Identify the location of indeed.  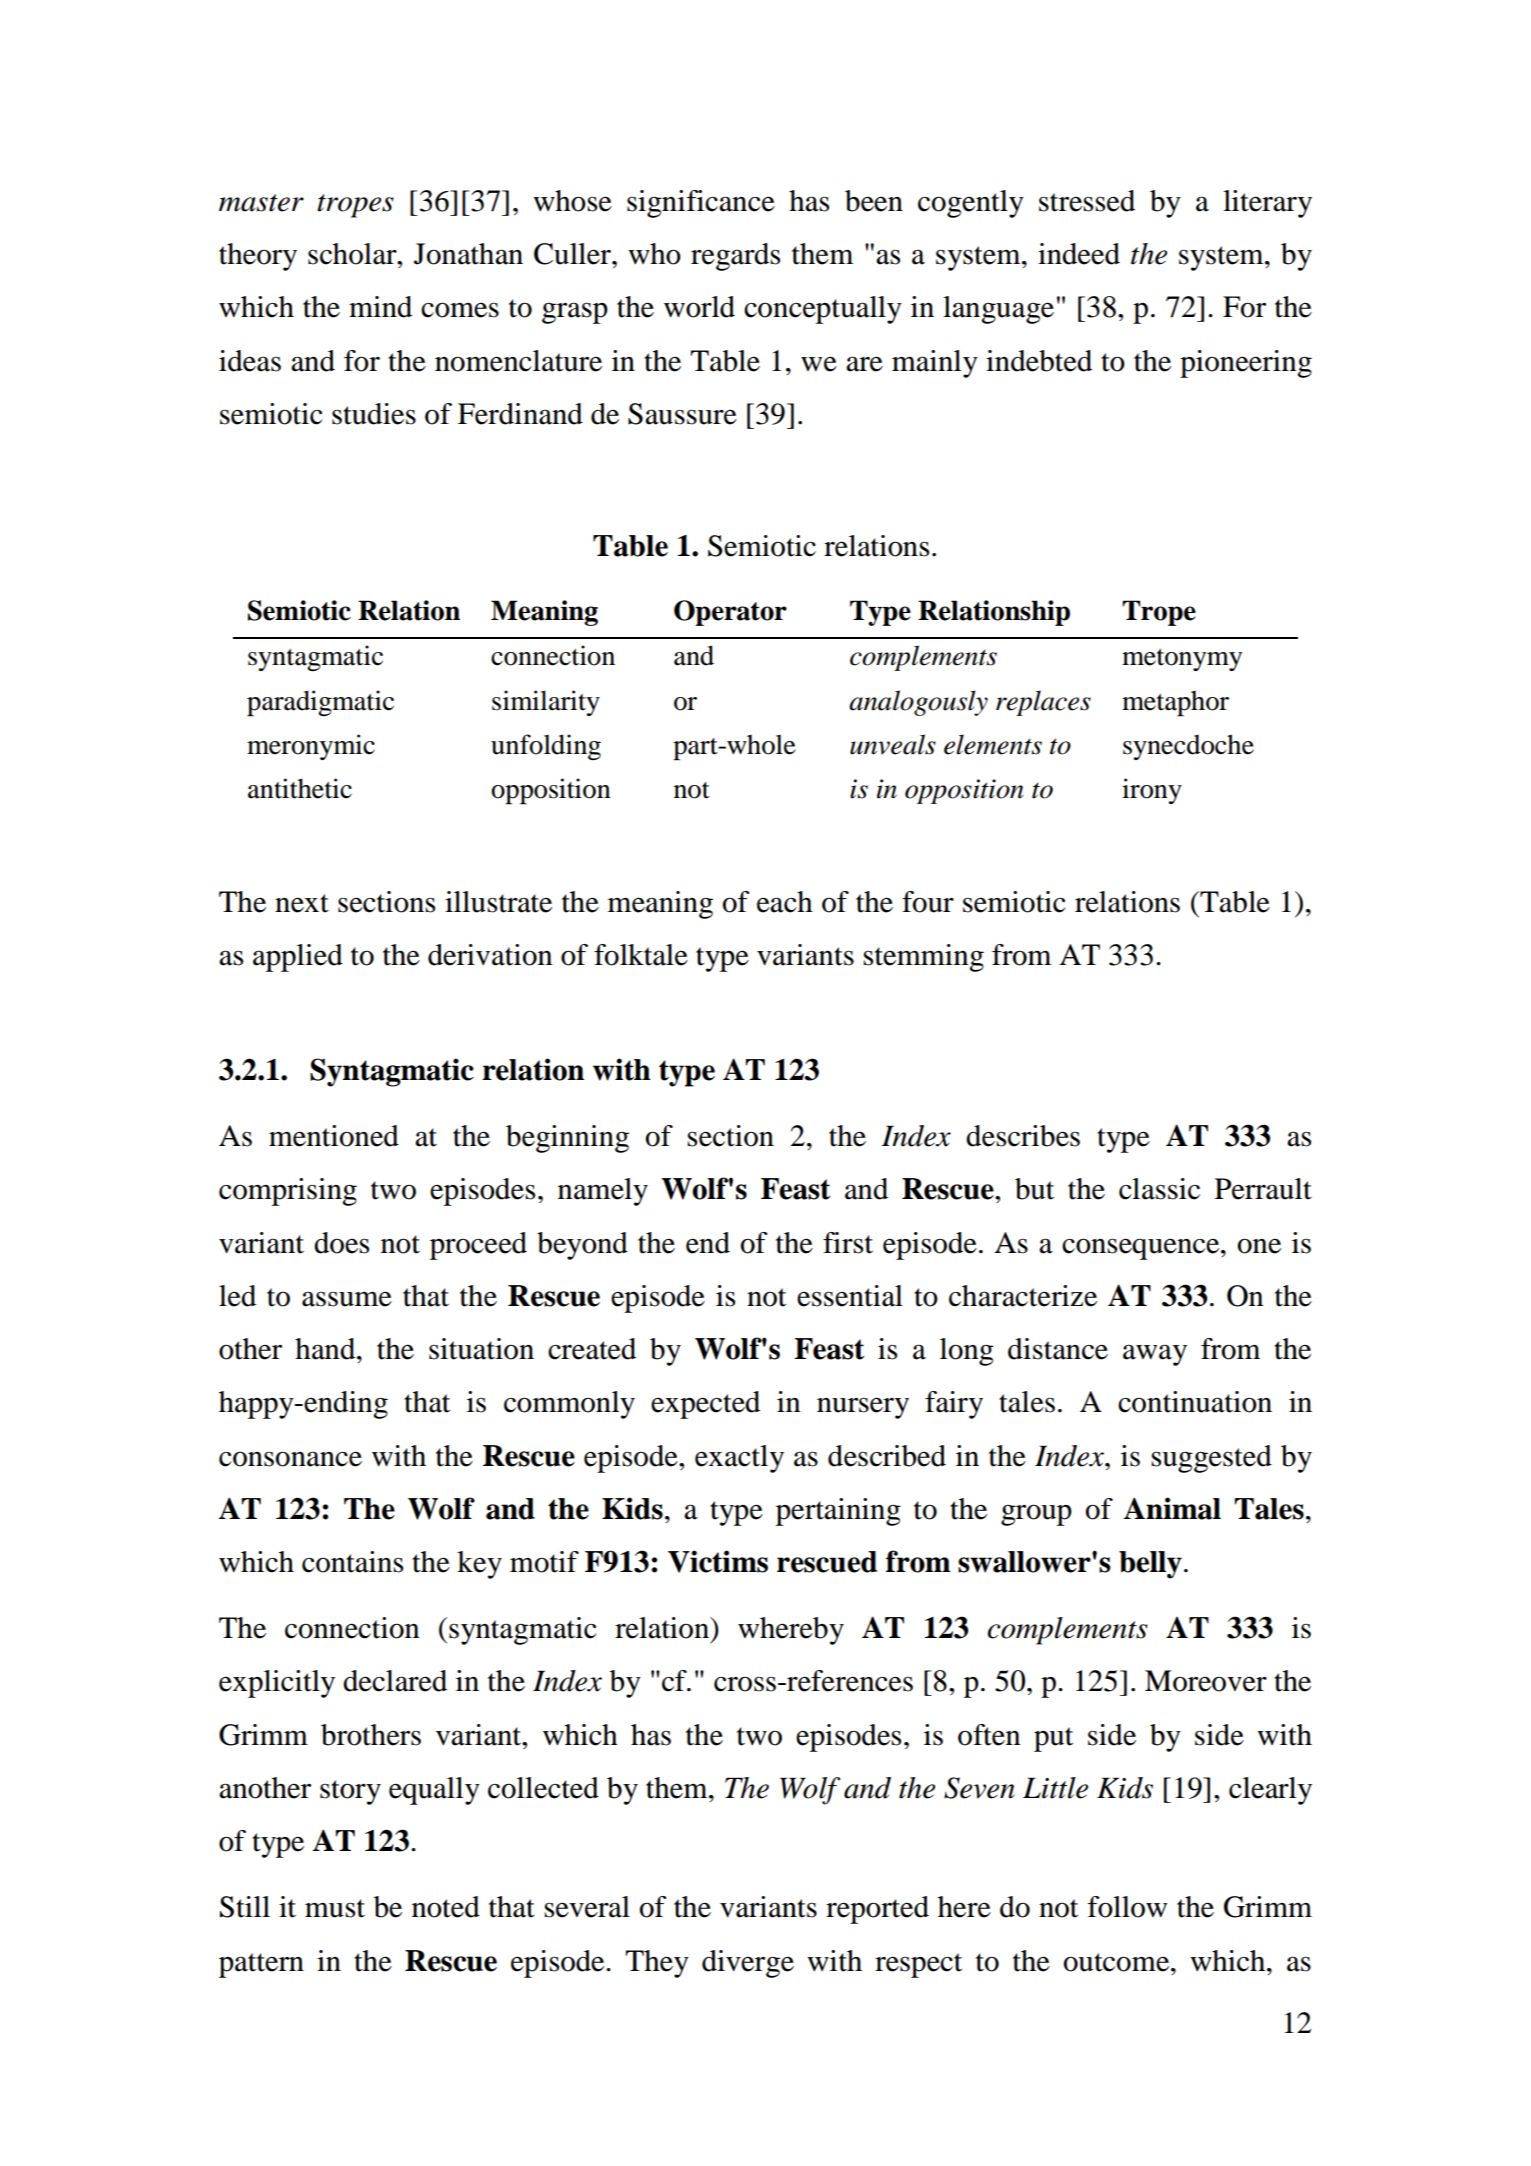
(1079, 254).
